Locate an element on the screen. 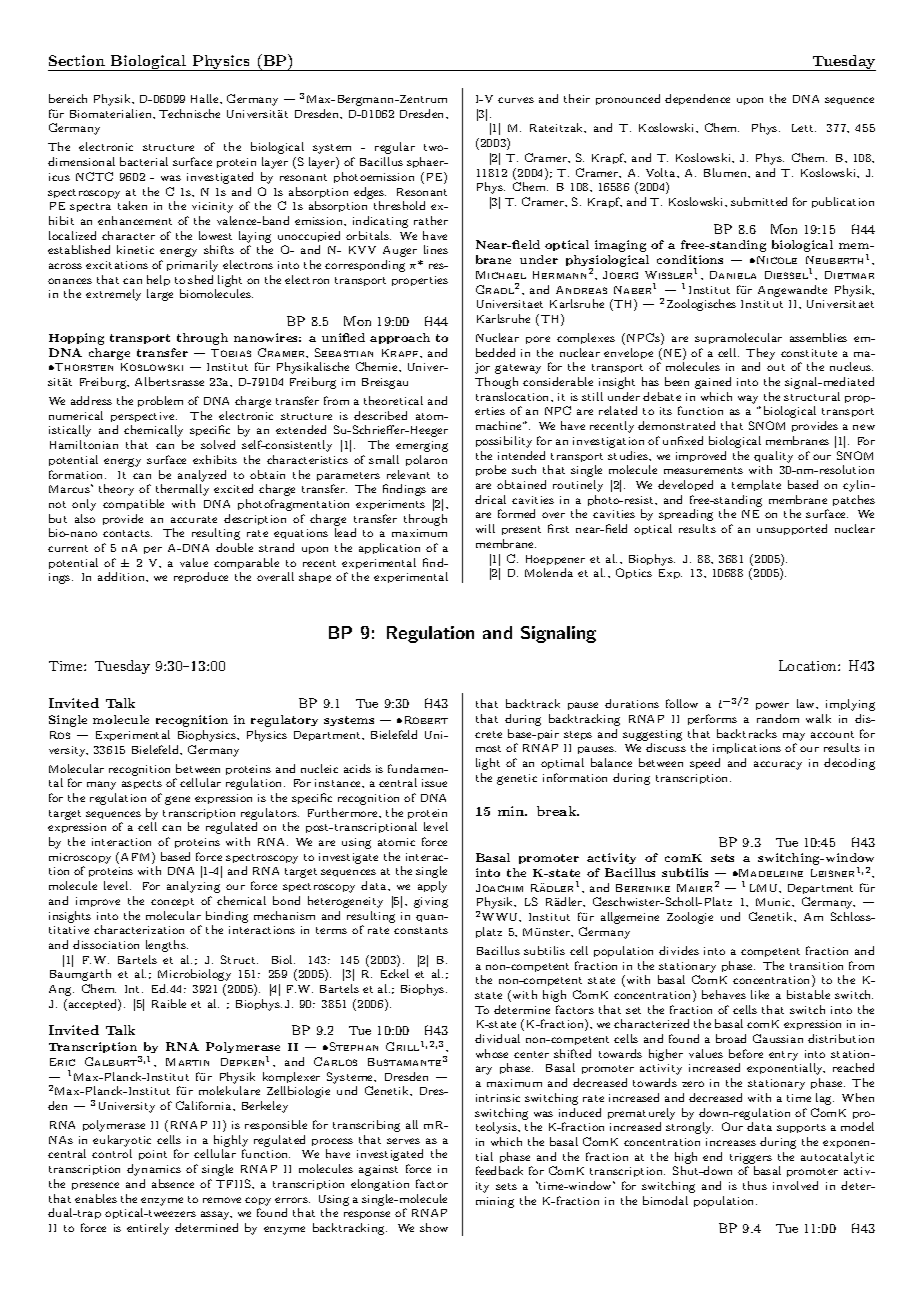 The height and width of the screenshot is (1308, 924). Technische is located at coordinates (189, 113).
